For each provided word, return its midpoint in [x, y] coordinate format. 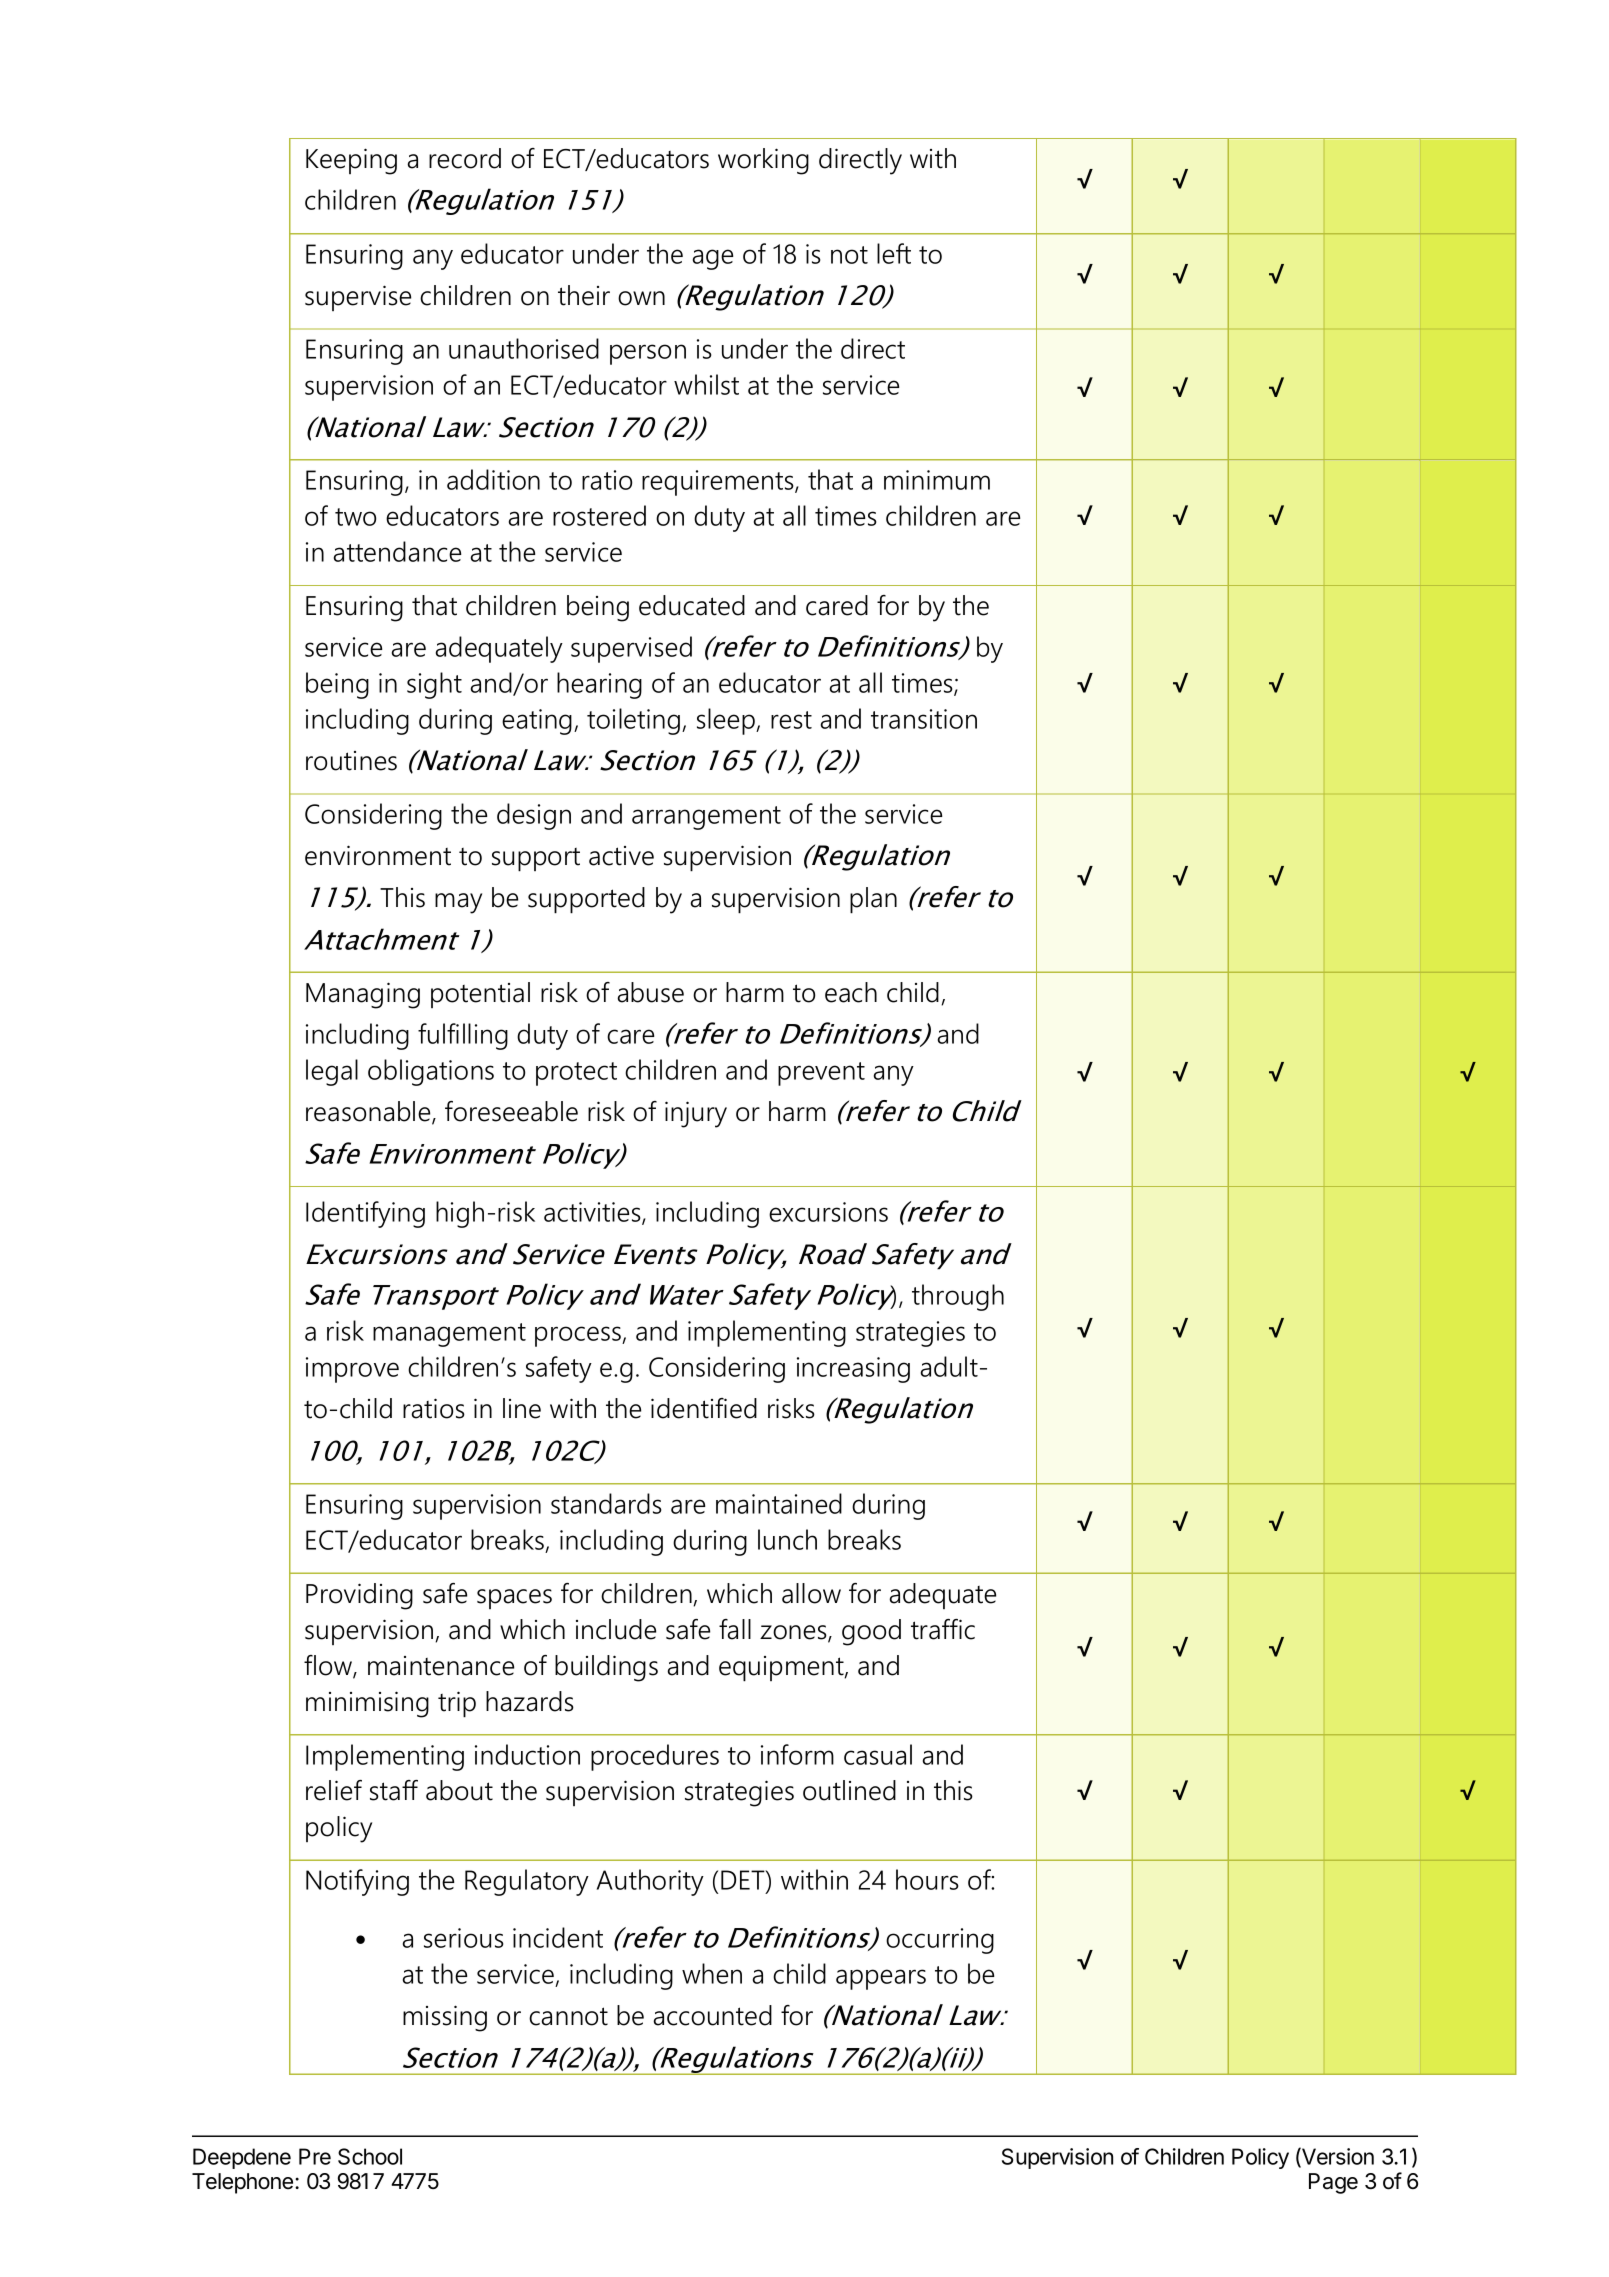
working [763, 161]
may [458, 903]
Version [1337, 2157]
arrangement [706, 818]
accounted [712, 2015]
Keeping [351, 161]
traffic [943, 1629]
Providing [359, 1596]
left [894, 253]
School [370, 2156]
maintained [779, 1503]
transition [924, 719]
